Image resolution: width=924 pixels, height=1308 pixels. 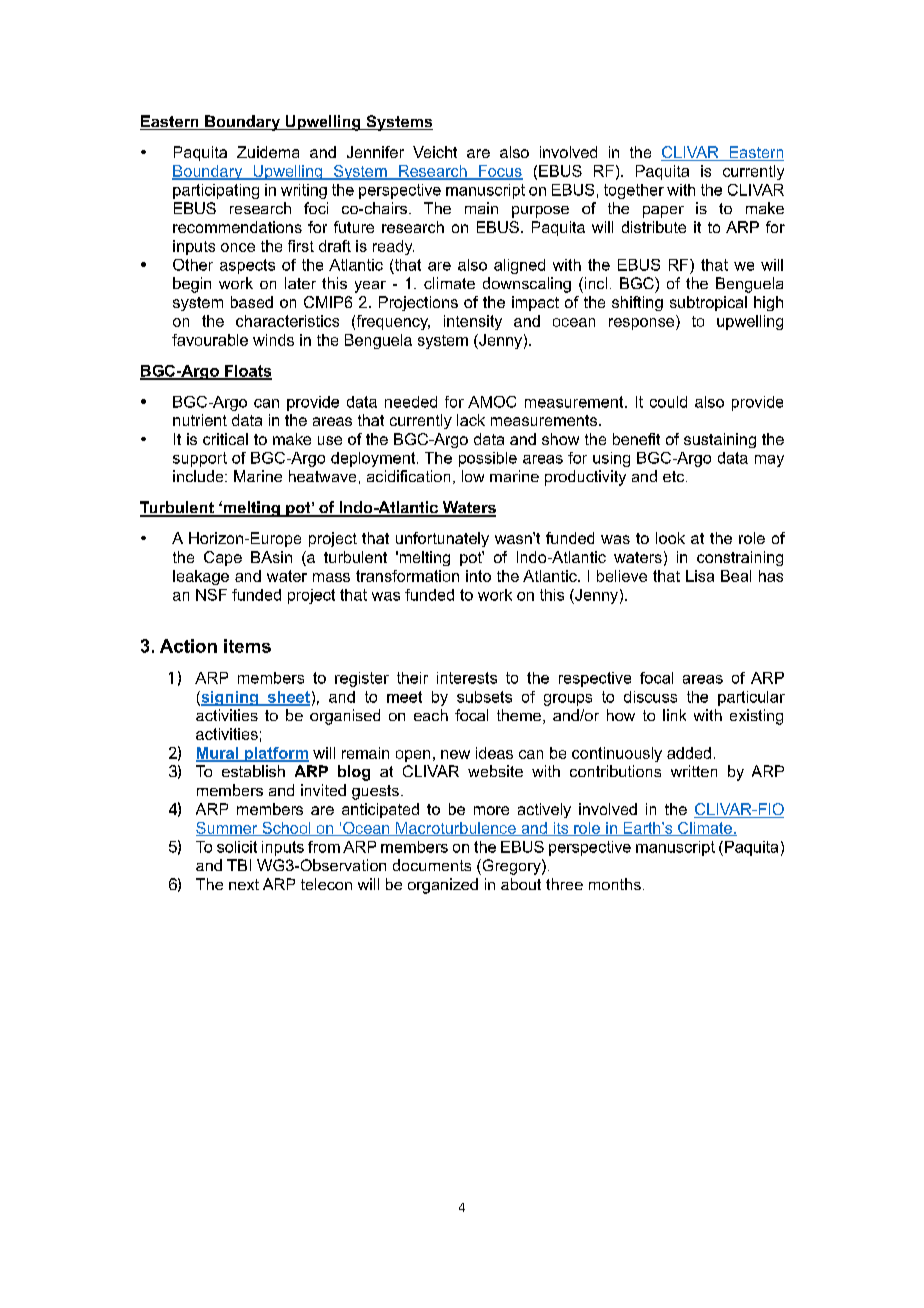 I want to click on paper, so click(x=663, y=212).
